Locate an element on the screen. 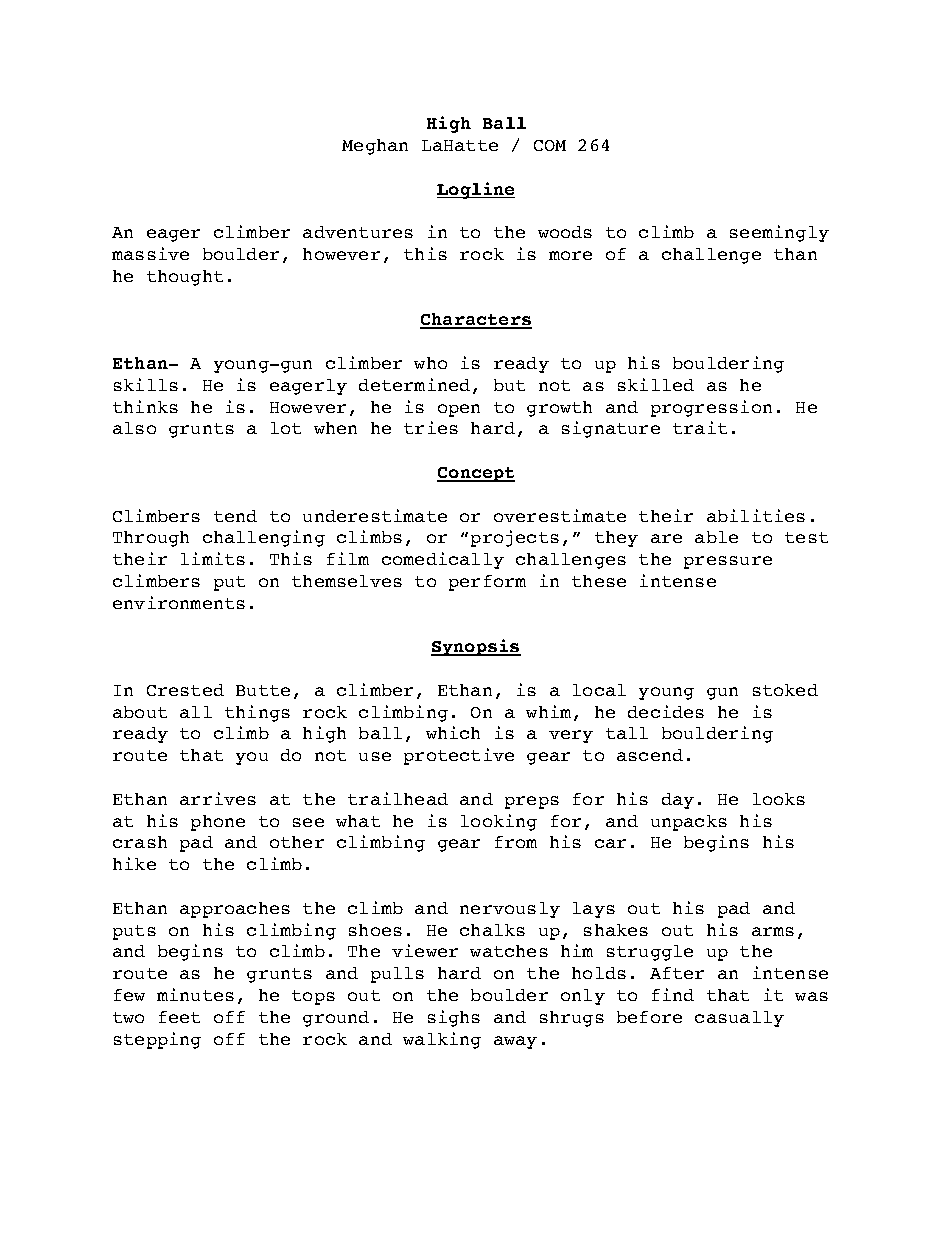 The width and height of the screenshot is (952, 1233). things is located at coordinates (257, 713).
